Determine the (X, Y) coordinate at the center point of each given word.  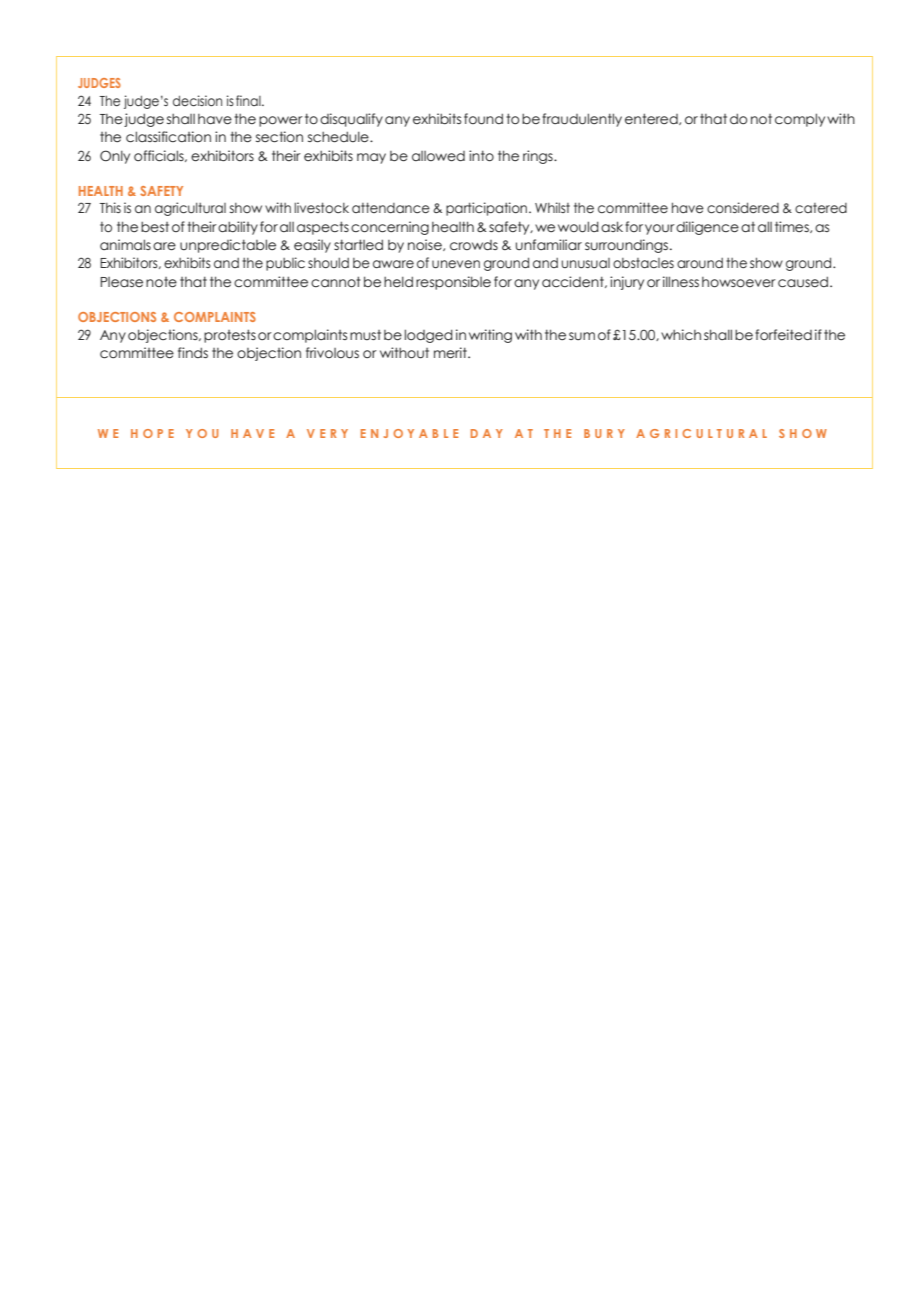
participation (488, 209)
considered (743, 208)
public (285, 264)
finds (193, 352)
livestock (321, 208)
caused (803, 282)
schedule (339, 137)
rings (539, 157)
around (700, 263)
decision (197, 101)
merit (451, 353)
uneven (456, 264)
